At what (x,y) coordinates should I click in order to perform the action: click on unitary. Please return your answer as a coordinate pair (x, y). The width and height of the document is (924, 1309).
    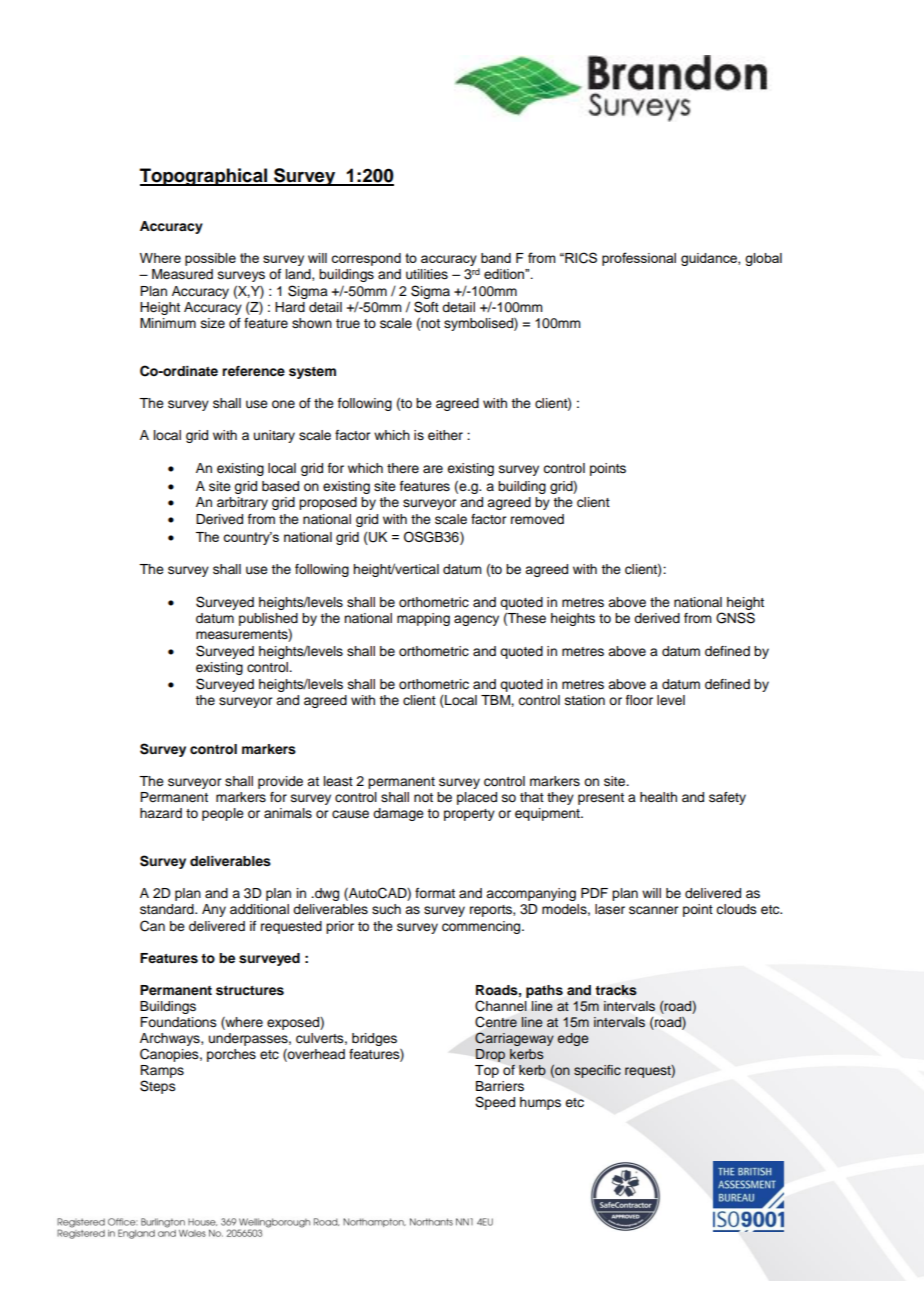
    Looking at the image, I should click on (274, 436).
